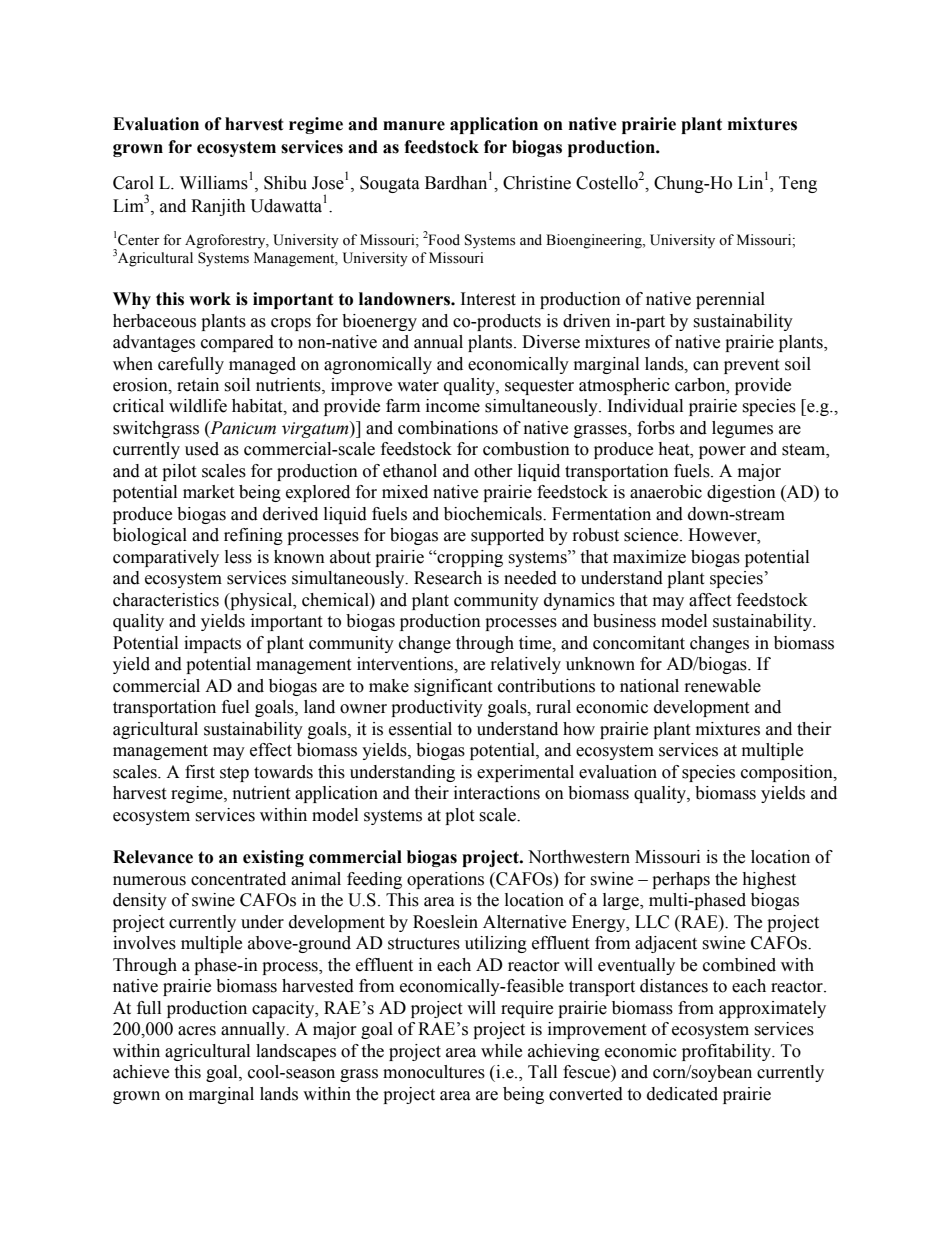  What do you see at coordinates (414, 126) in the screenshot?
I see `manure` at bounding box center [414, 126].
